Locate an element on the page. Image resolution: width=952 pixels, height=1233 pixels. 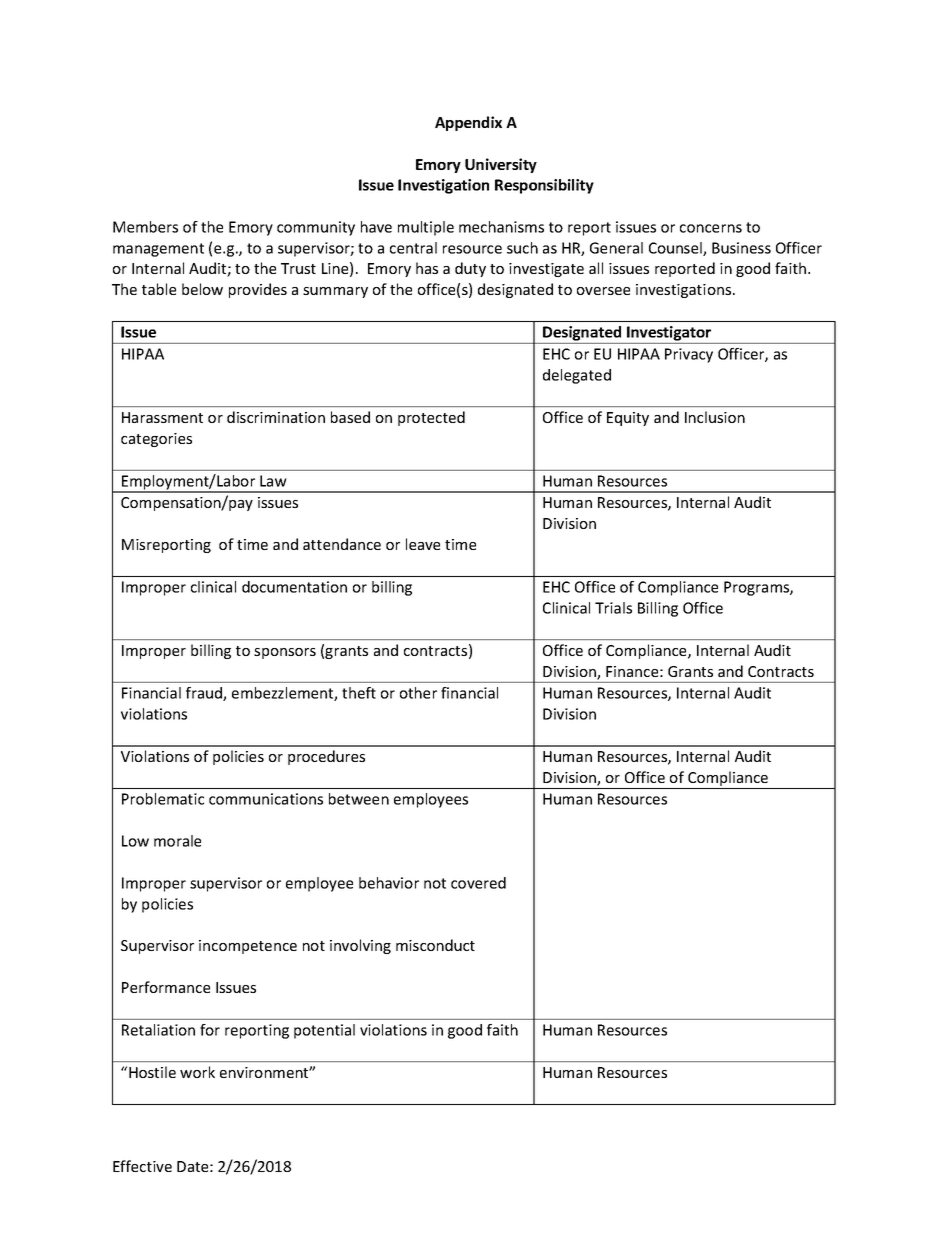
covered is located at coordinates (478, 883).
